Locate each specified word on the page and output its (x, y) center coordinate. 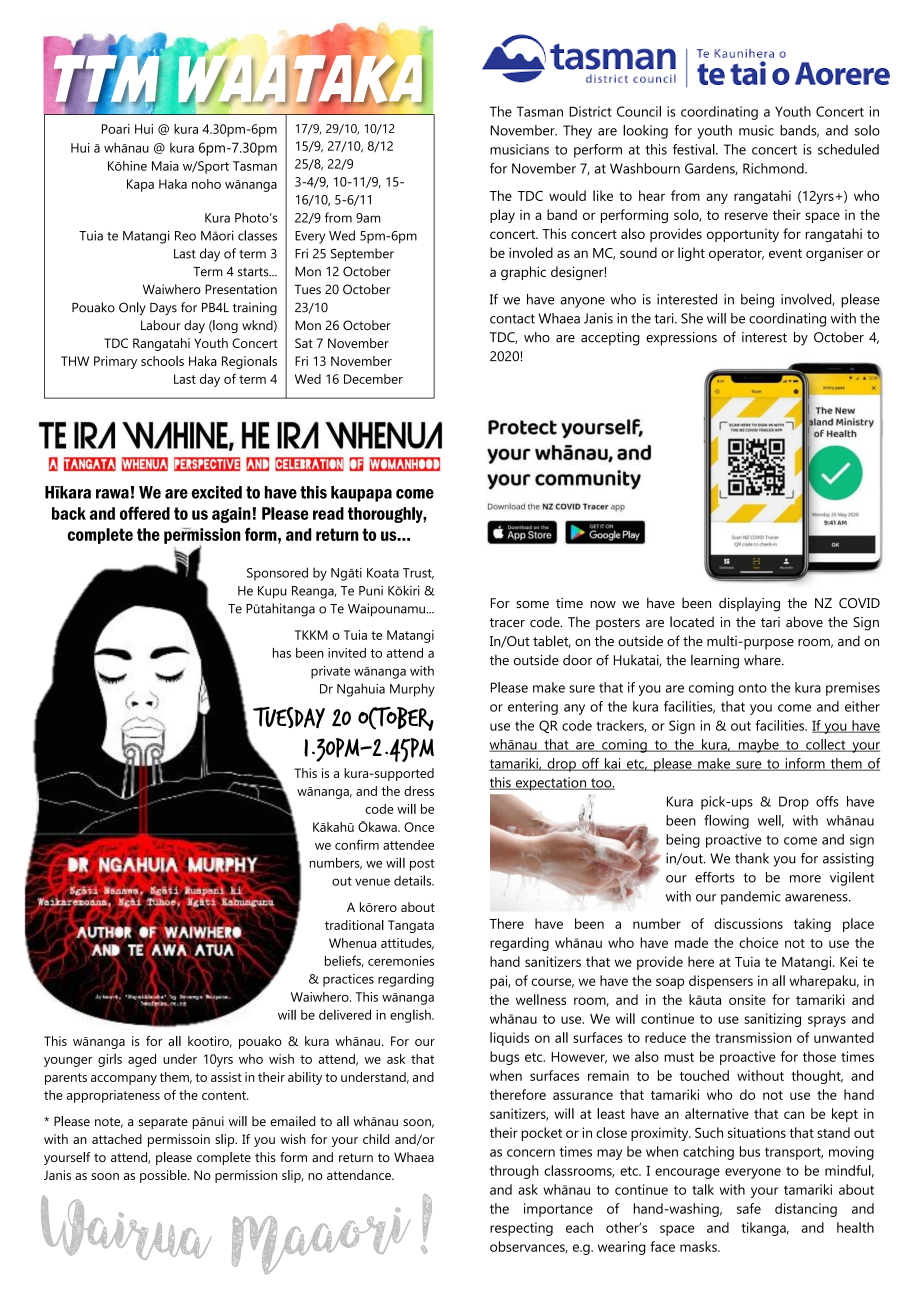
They (577, 132)
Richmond (774, 168)
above (804, 622)
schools (162, 361)
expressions (681, 339)
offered (145, 513)
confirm (357, 844)
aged (142, 1060)
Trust (418, 573)
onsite (747, 999)
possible (164, 1176)
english (411, 1016)
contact (512, 319)
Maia (165, 166)
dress (419, 791)
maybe (758, 746)
